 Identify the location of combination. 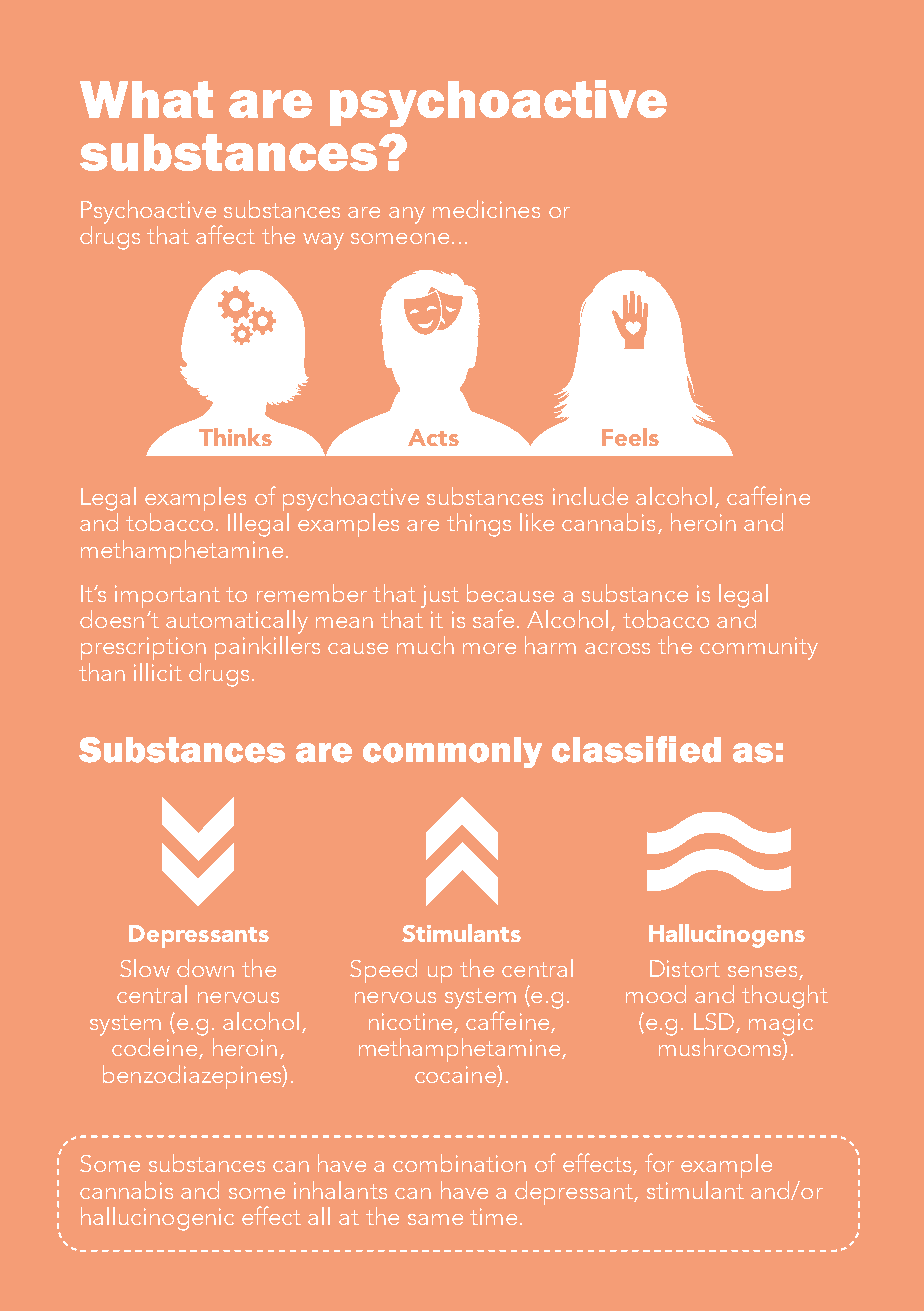
(459, 1163).
